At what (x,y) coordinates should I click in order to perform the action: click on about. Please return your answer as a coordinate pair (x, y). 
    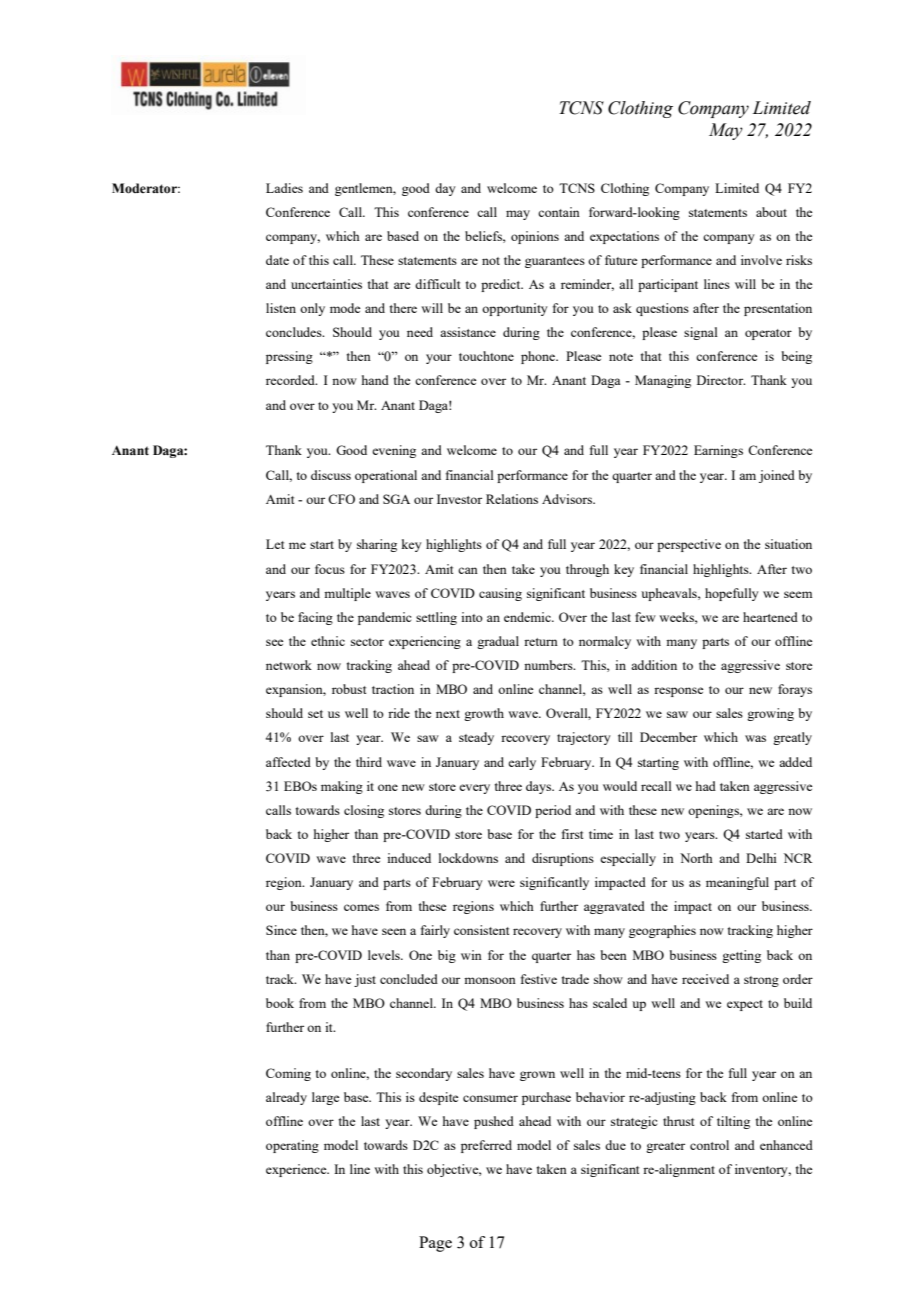
    Looking at the image, I should click on (771, 212).
